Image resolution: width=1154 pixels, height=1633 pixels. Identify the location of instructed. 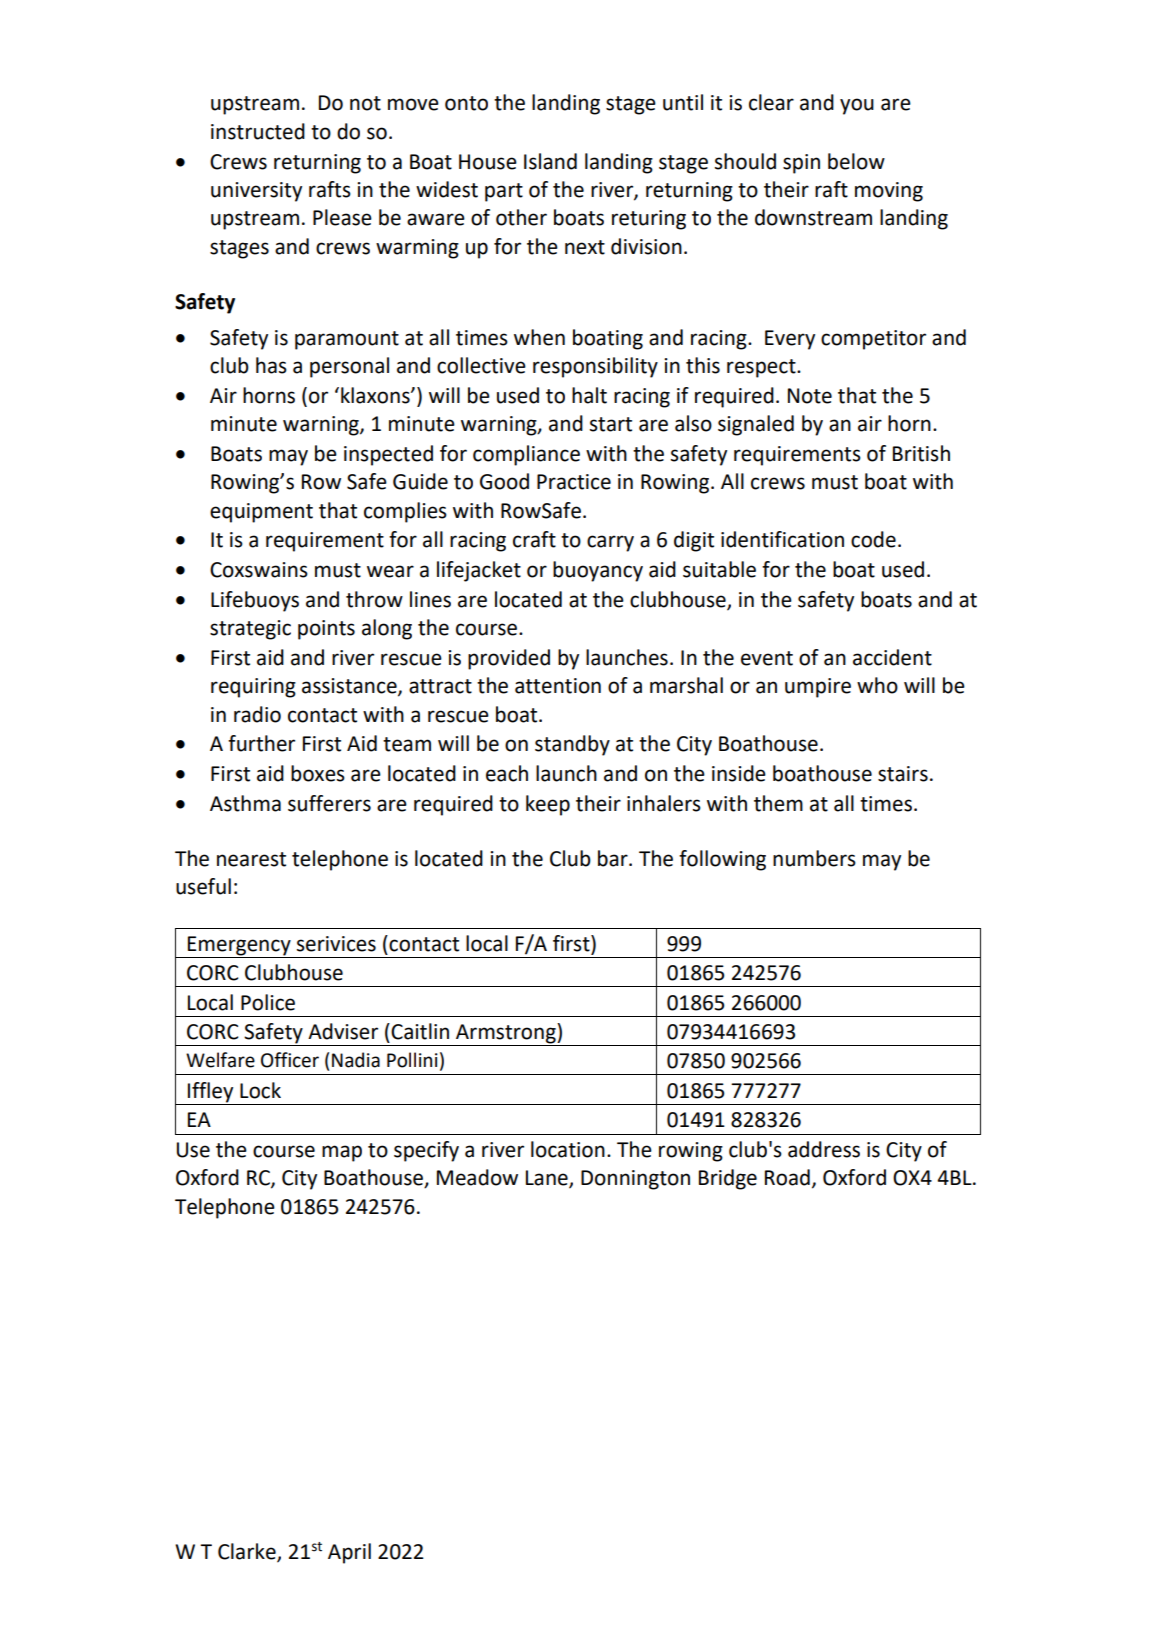
(258, 131).
